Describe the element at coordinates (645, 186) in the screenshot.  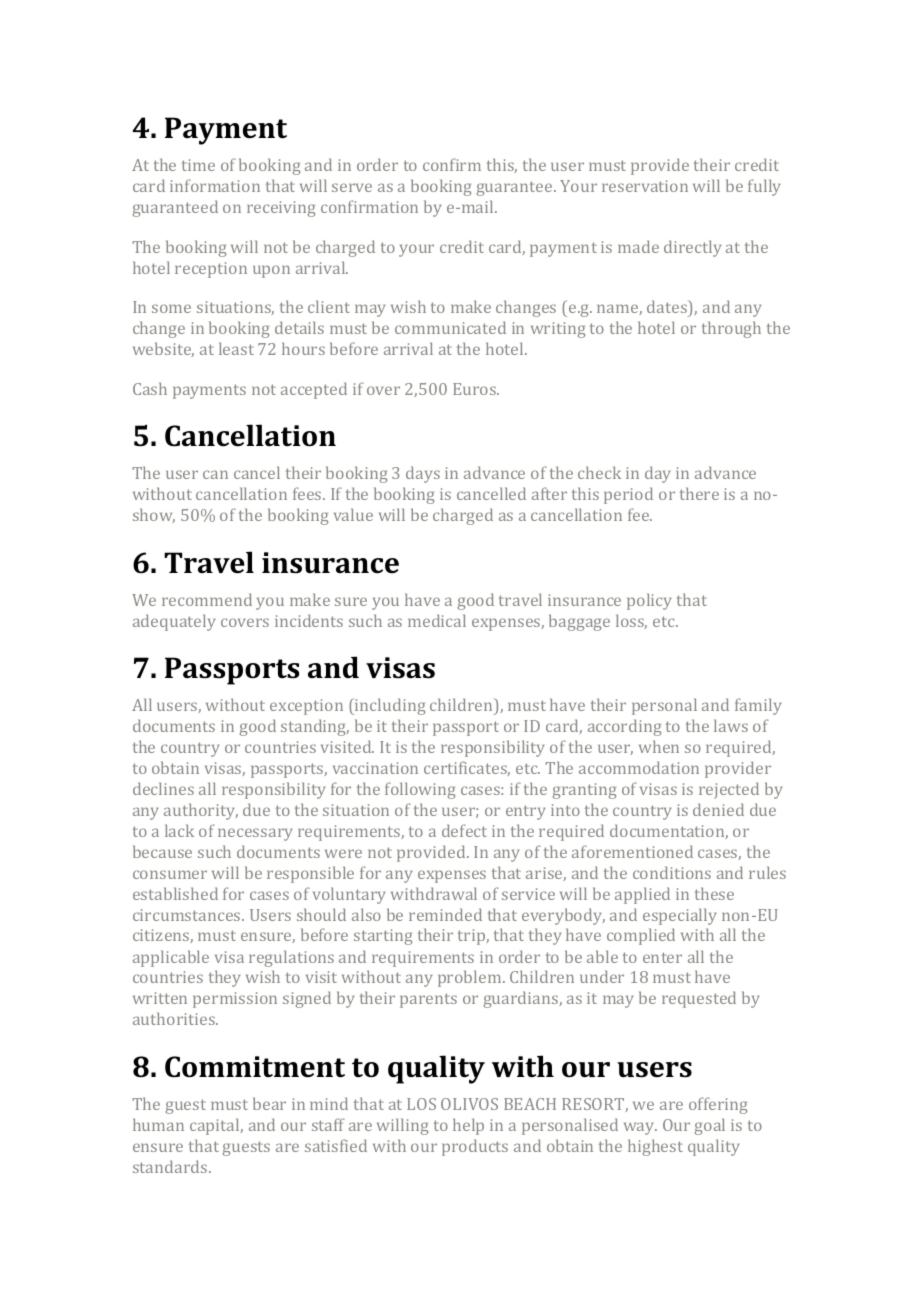
I see `reservation` at that location.
